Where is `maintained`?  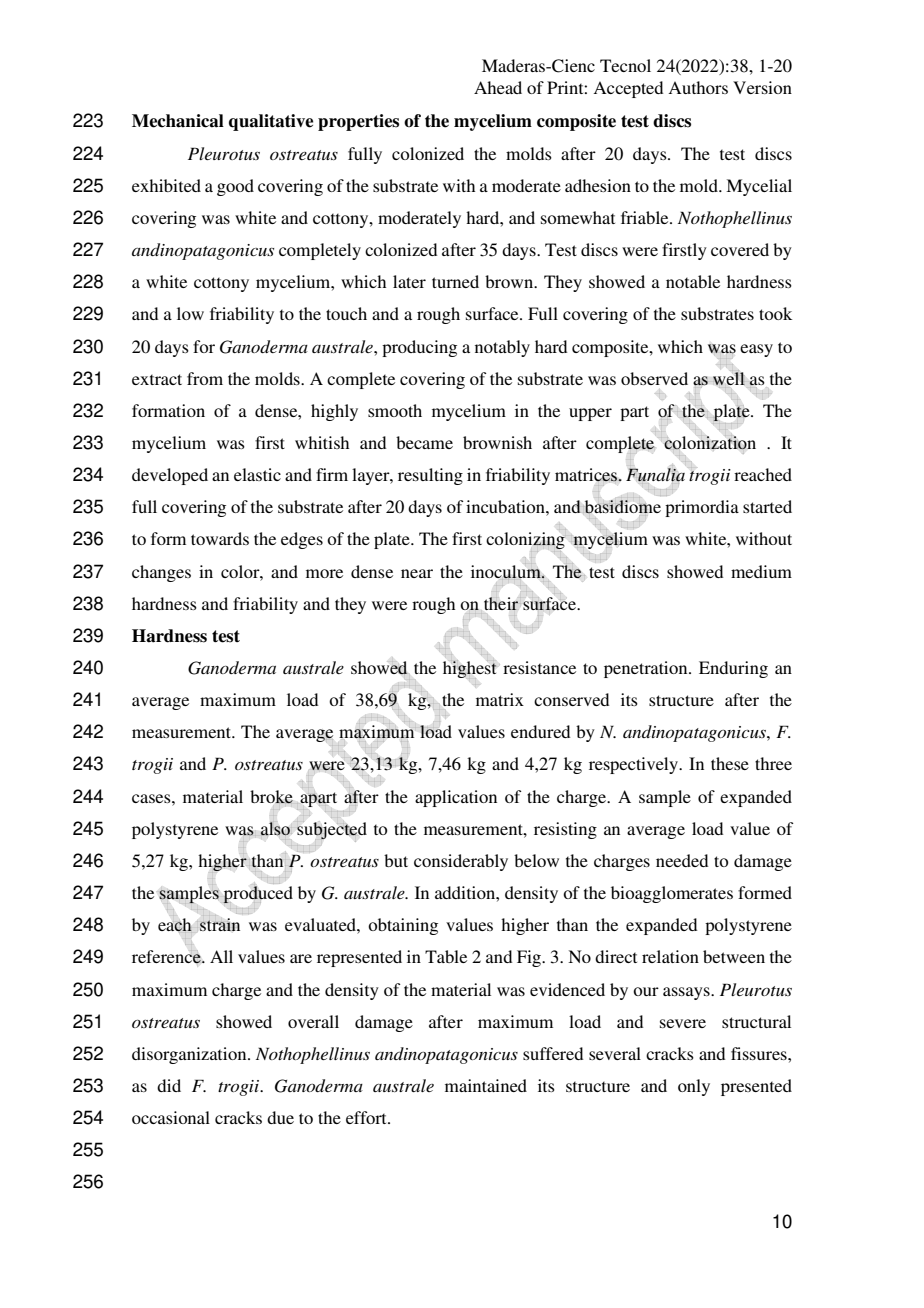 maintained is located at coordinates (486, 1085).
